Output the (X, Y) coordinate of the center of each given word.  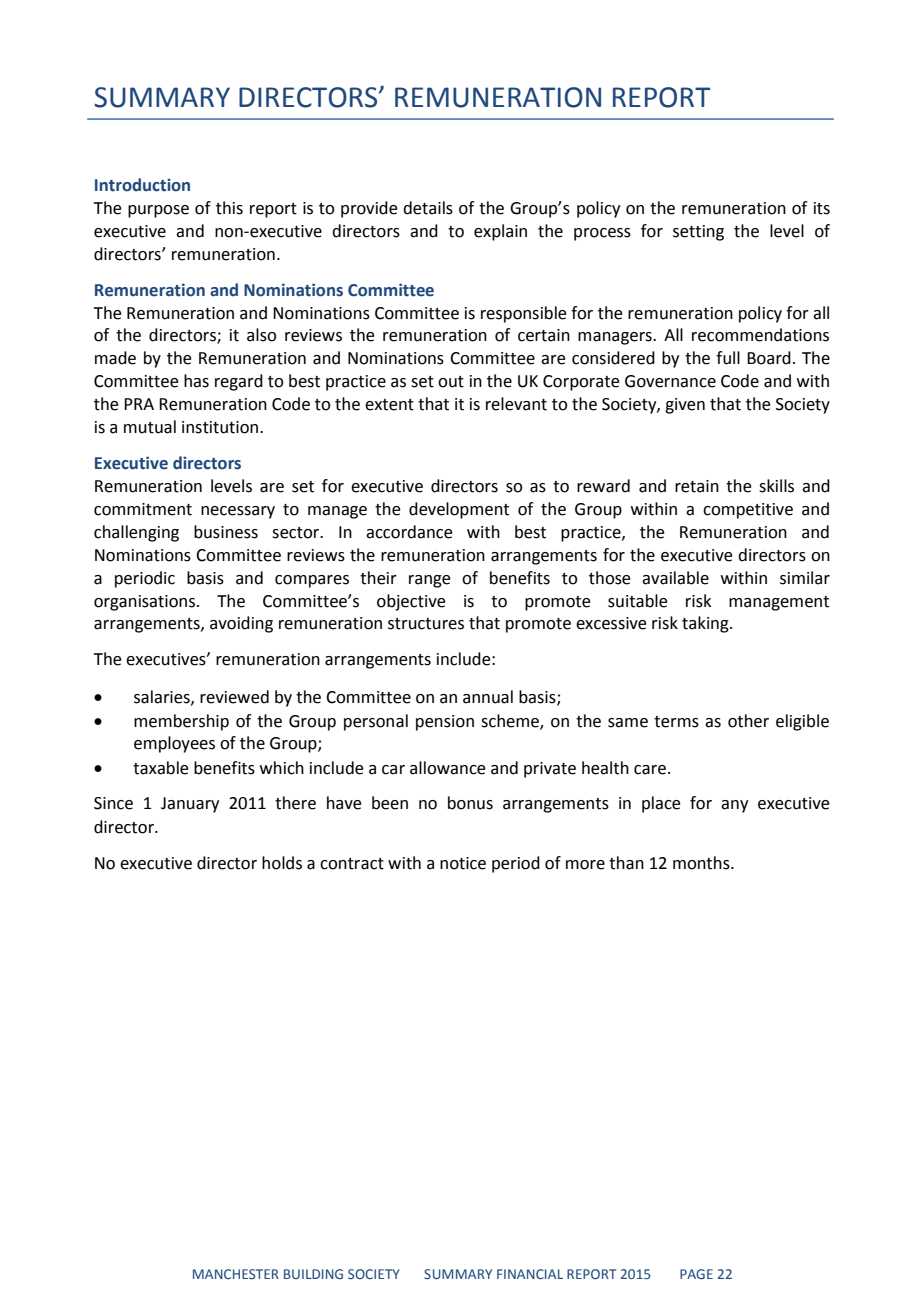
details (428, 208)
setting (698, 233)
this (229, 208)
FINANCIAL (530, 1274)
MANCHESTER (236, 1274)
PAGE (696, 1274)
